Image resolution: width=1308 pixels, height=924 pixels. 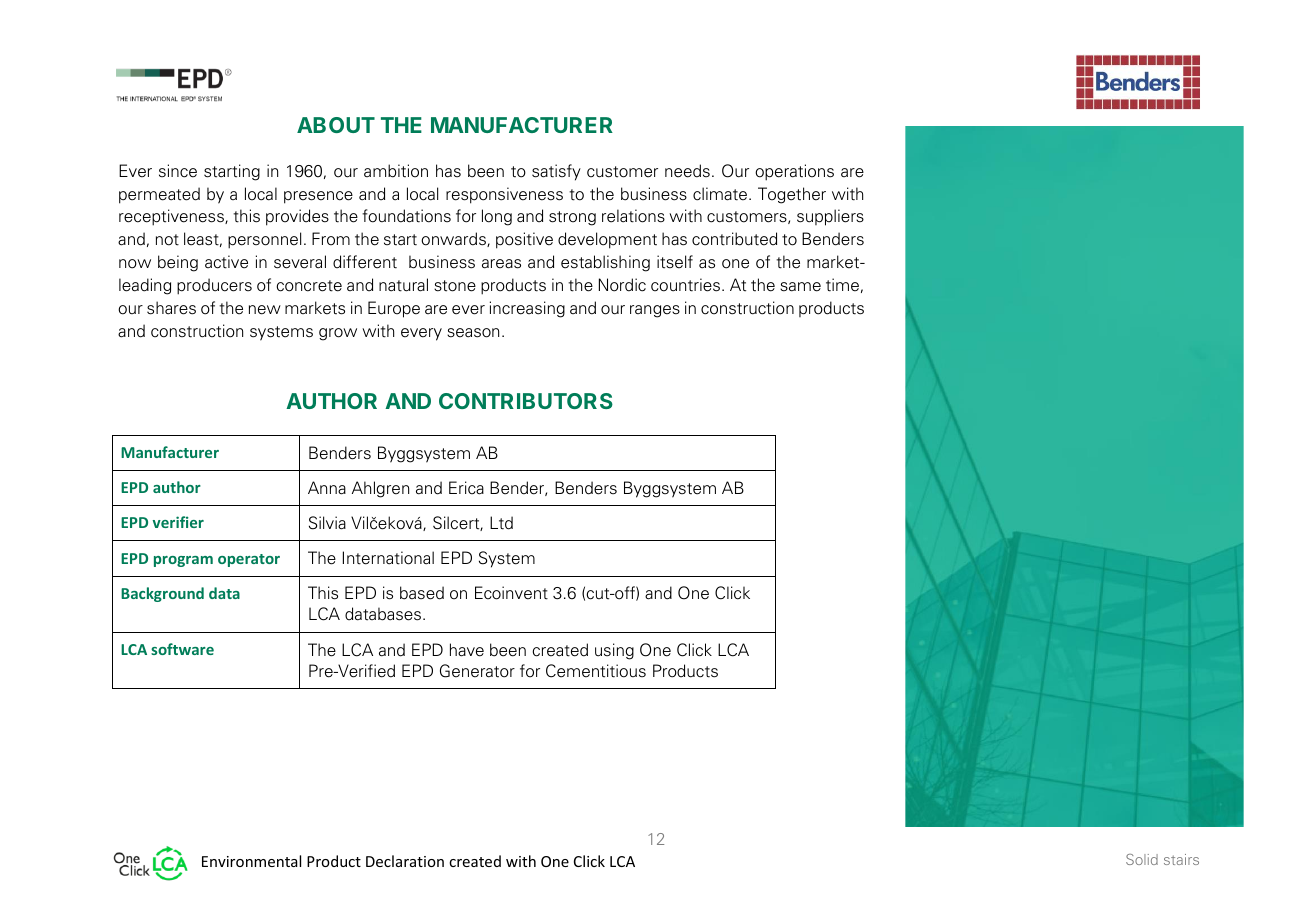 I want to click on Ltd, so click(x=501, y=523).
